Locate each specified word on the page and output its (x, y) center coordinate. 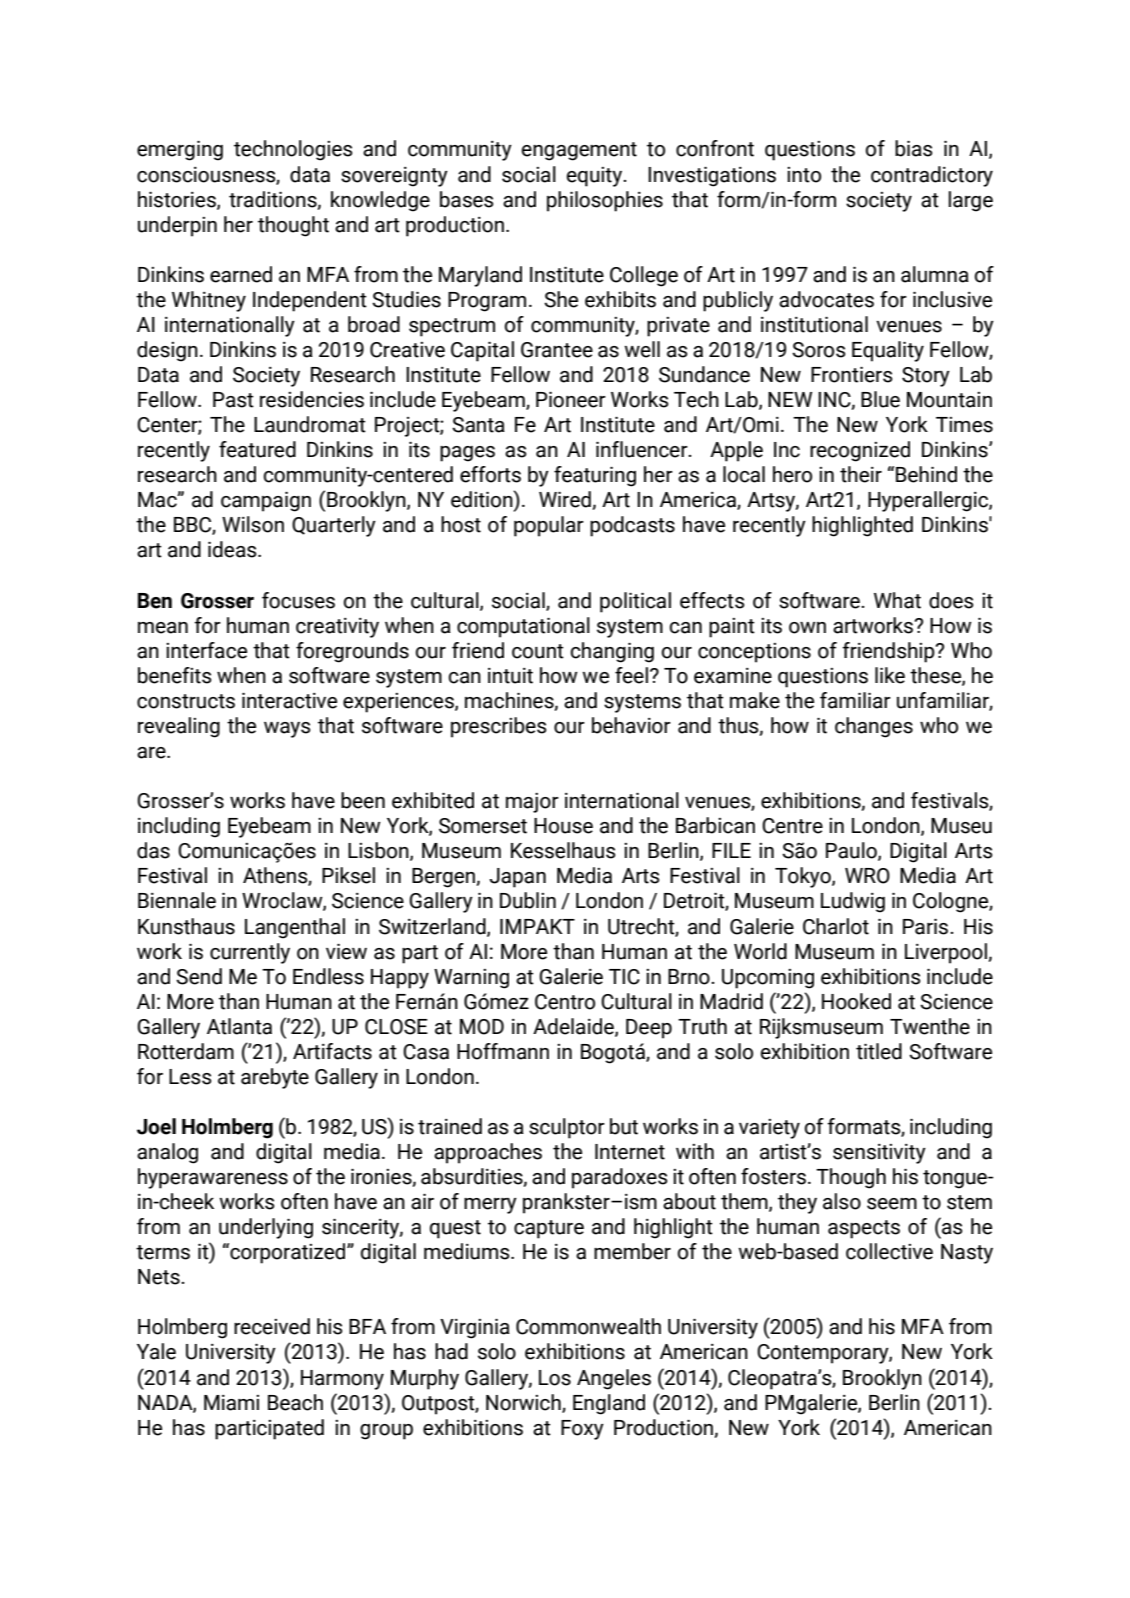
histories (178, 200)
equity (596, 177)
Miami (231, 1403)
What (897, 600)
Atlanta (239, 1026)
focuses (298, 600)
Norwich (524, 1403)
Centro (565, 1002)
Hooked (856, 1001)
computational (523, 627)
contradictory (932, 176)
